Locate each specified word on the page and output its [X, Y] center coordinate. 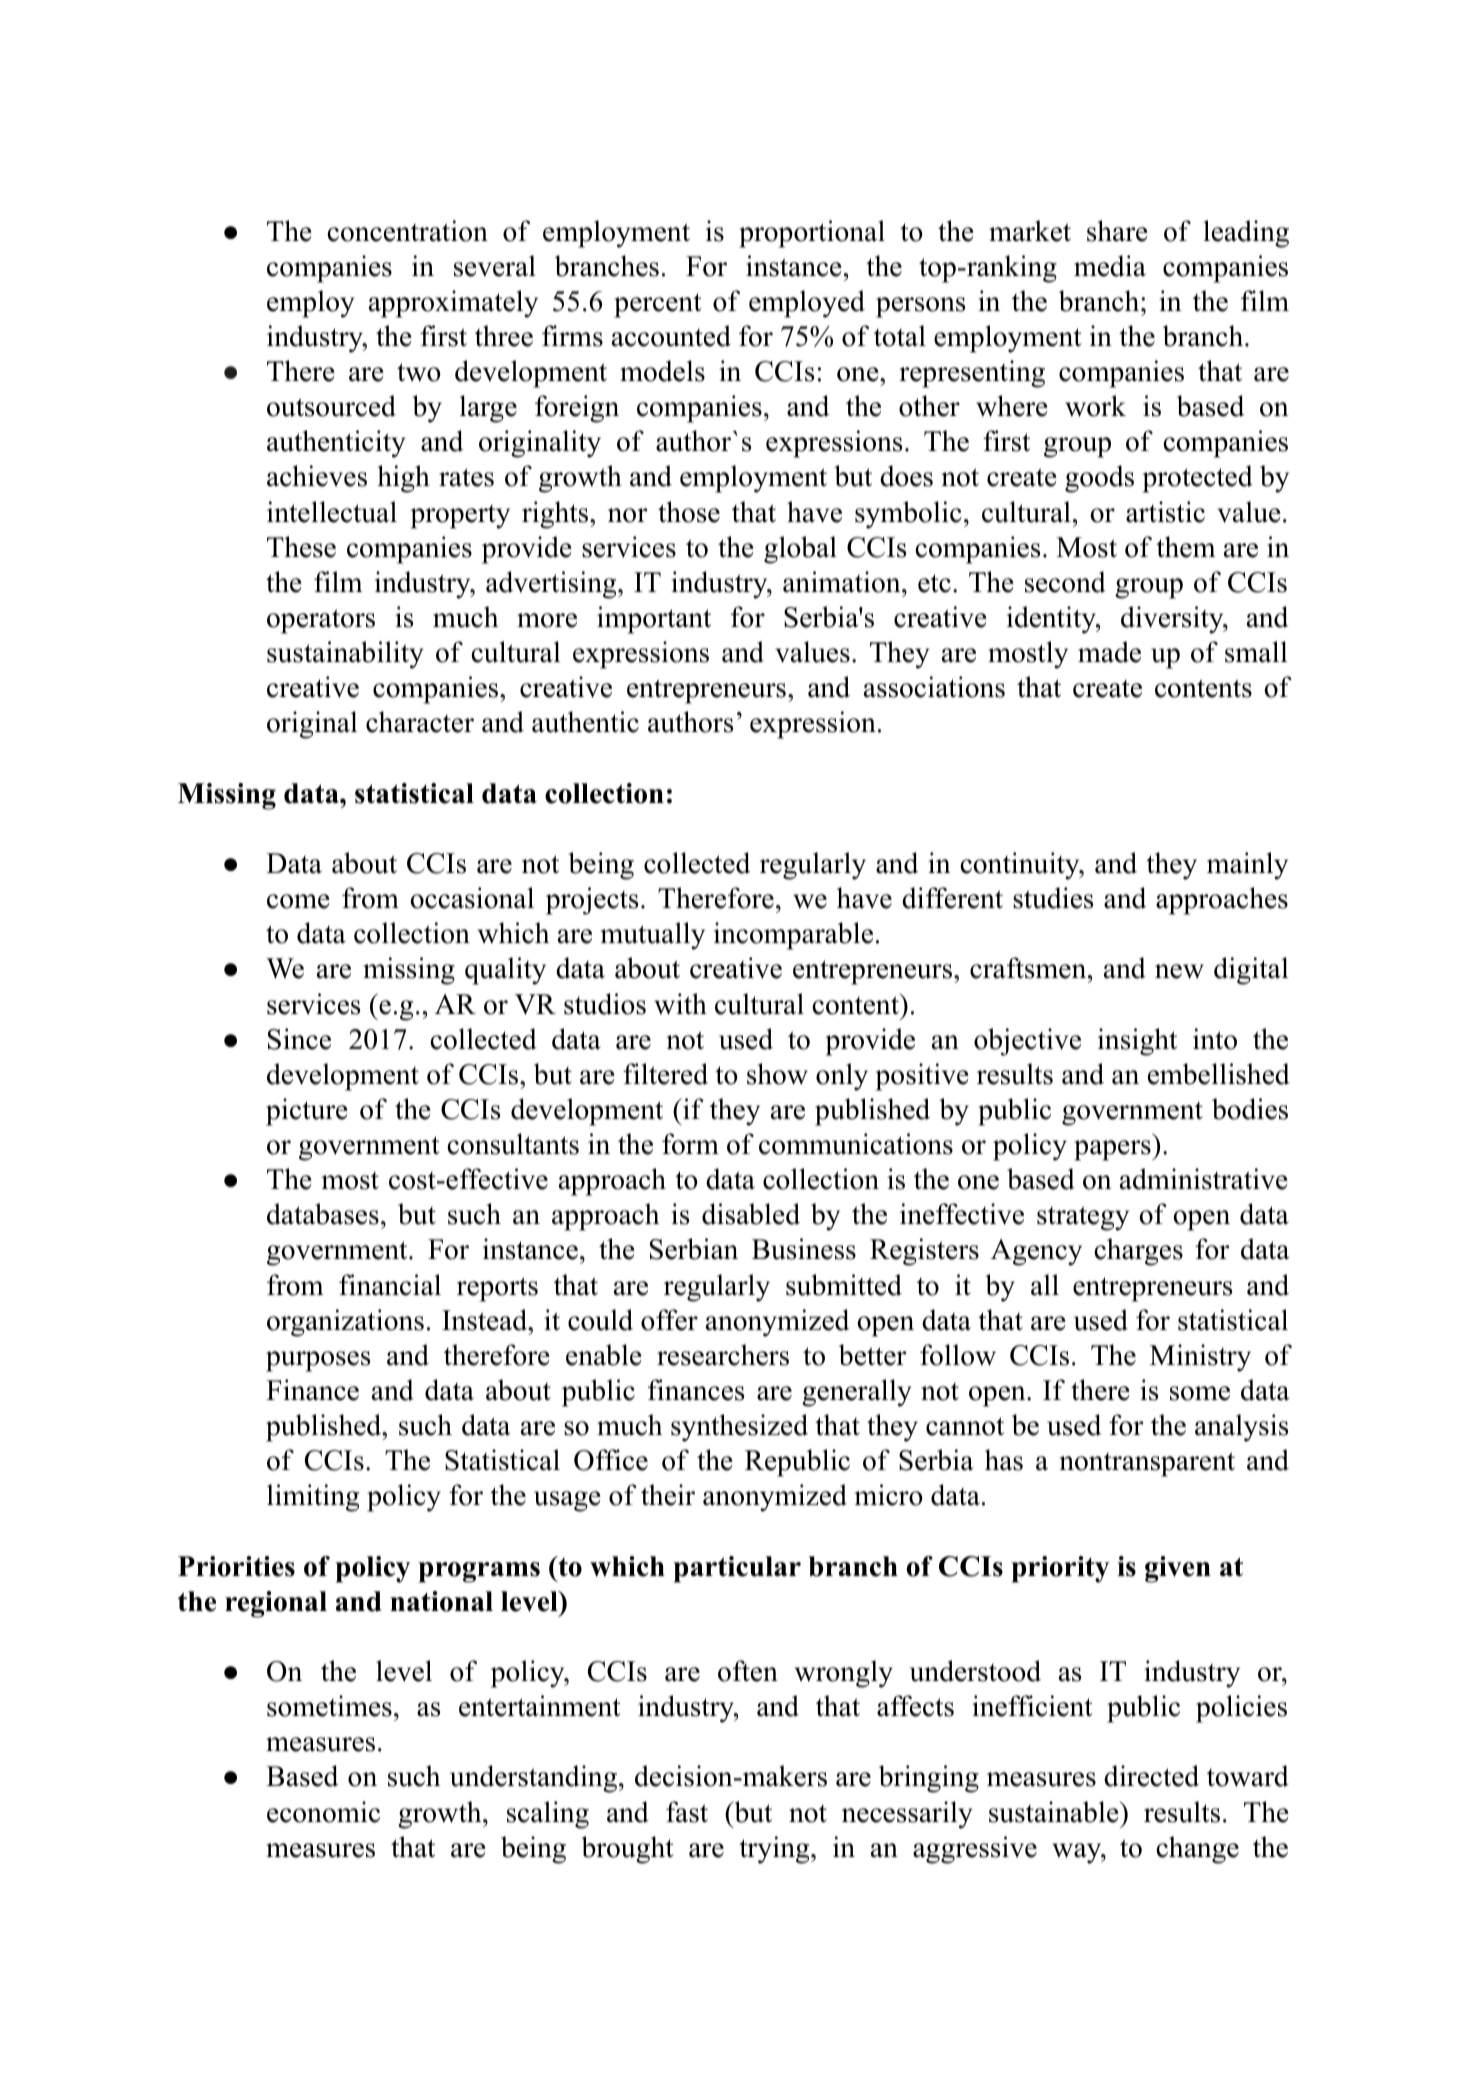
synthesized [739, 1428]
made [1109, 652]
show [777, 1074]
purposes [318, 1361]
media [1110, 266]
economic [323, 1812]
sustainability [345, 655]
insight [1137, 1042]
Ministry [1200, 1358]
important [654, 620]
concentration [407, 231]
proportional [812, 234]
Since [299, 1039]
